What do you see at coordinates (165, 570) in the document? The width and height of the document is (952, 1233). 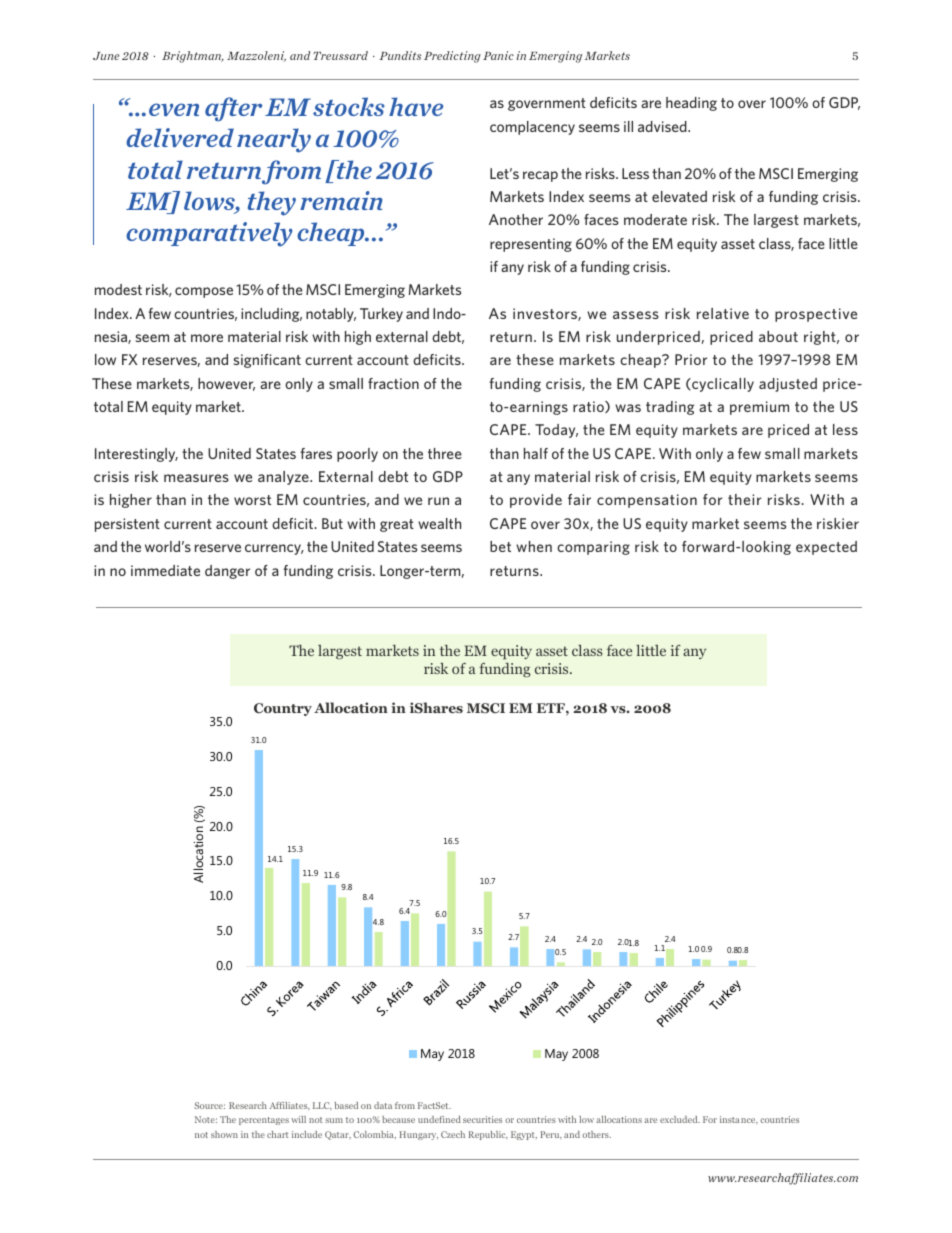 I see `immediate` at bounding box center [165, 570].
